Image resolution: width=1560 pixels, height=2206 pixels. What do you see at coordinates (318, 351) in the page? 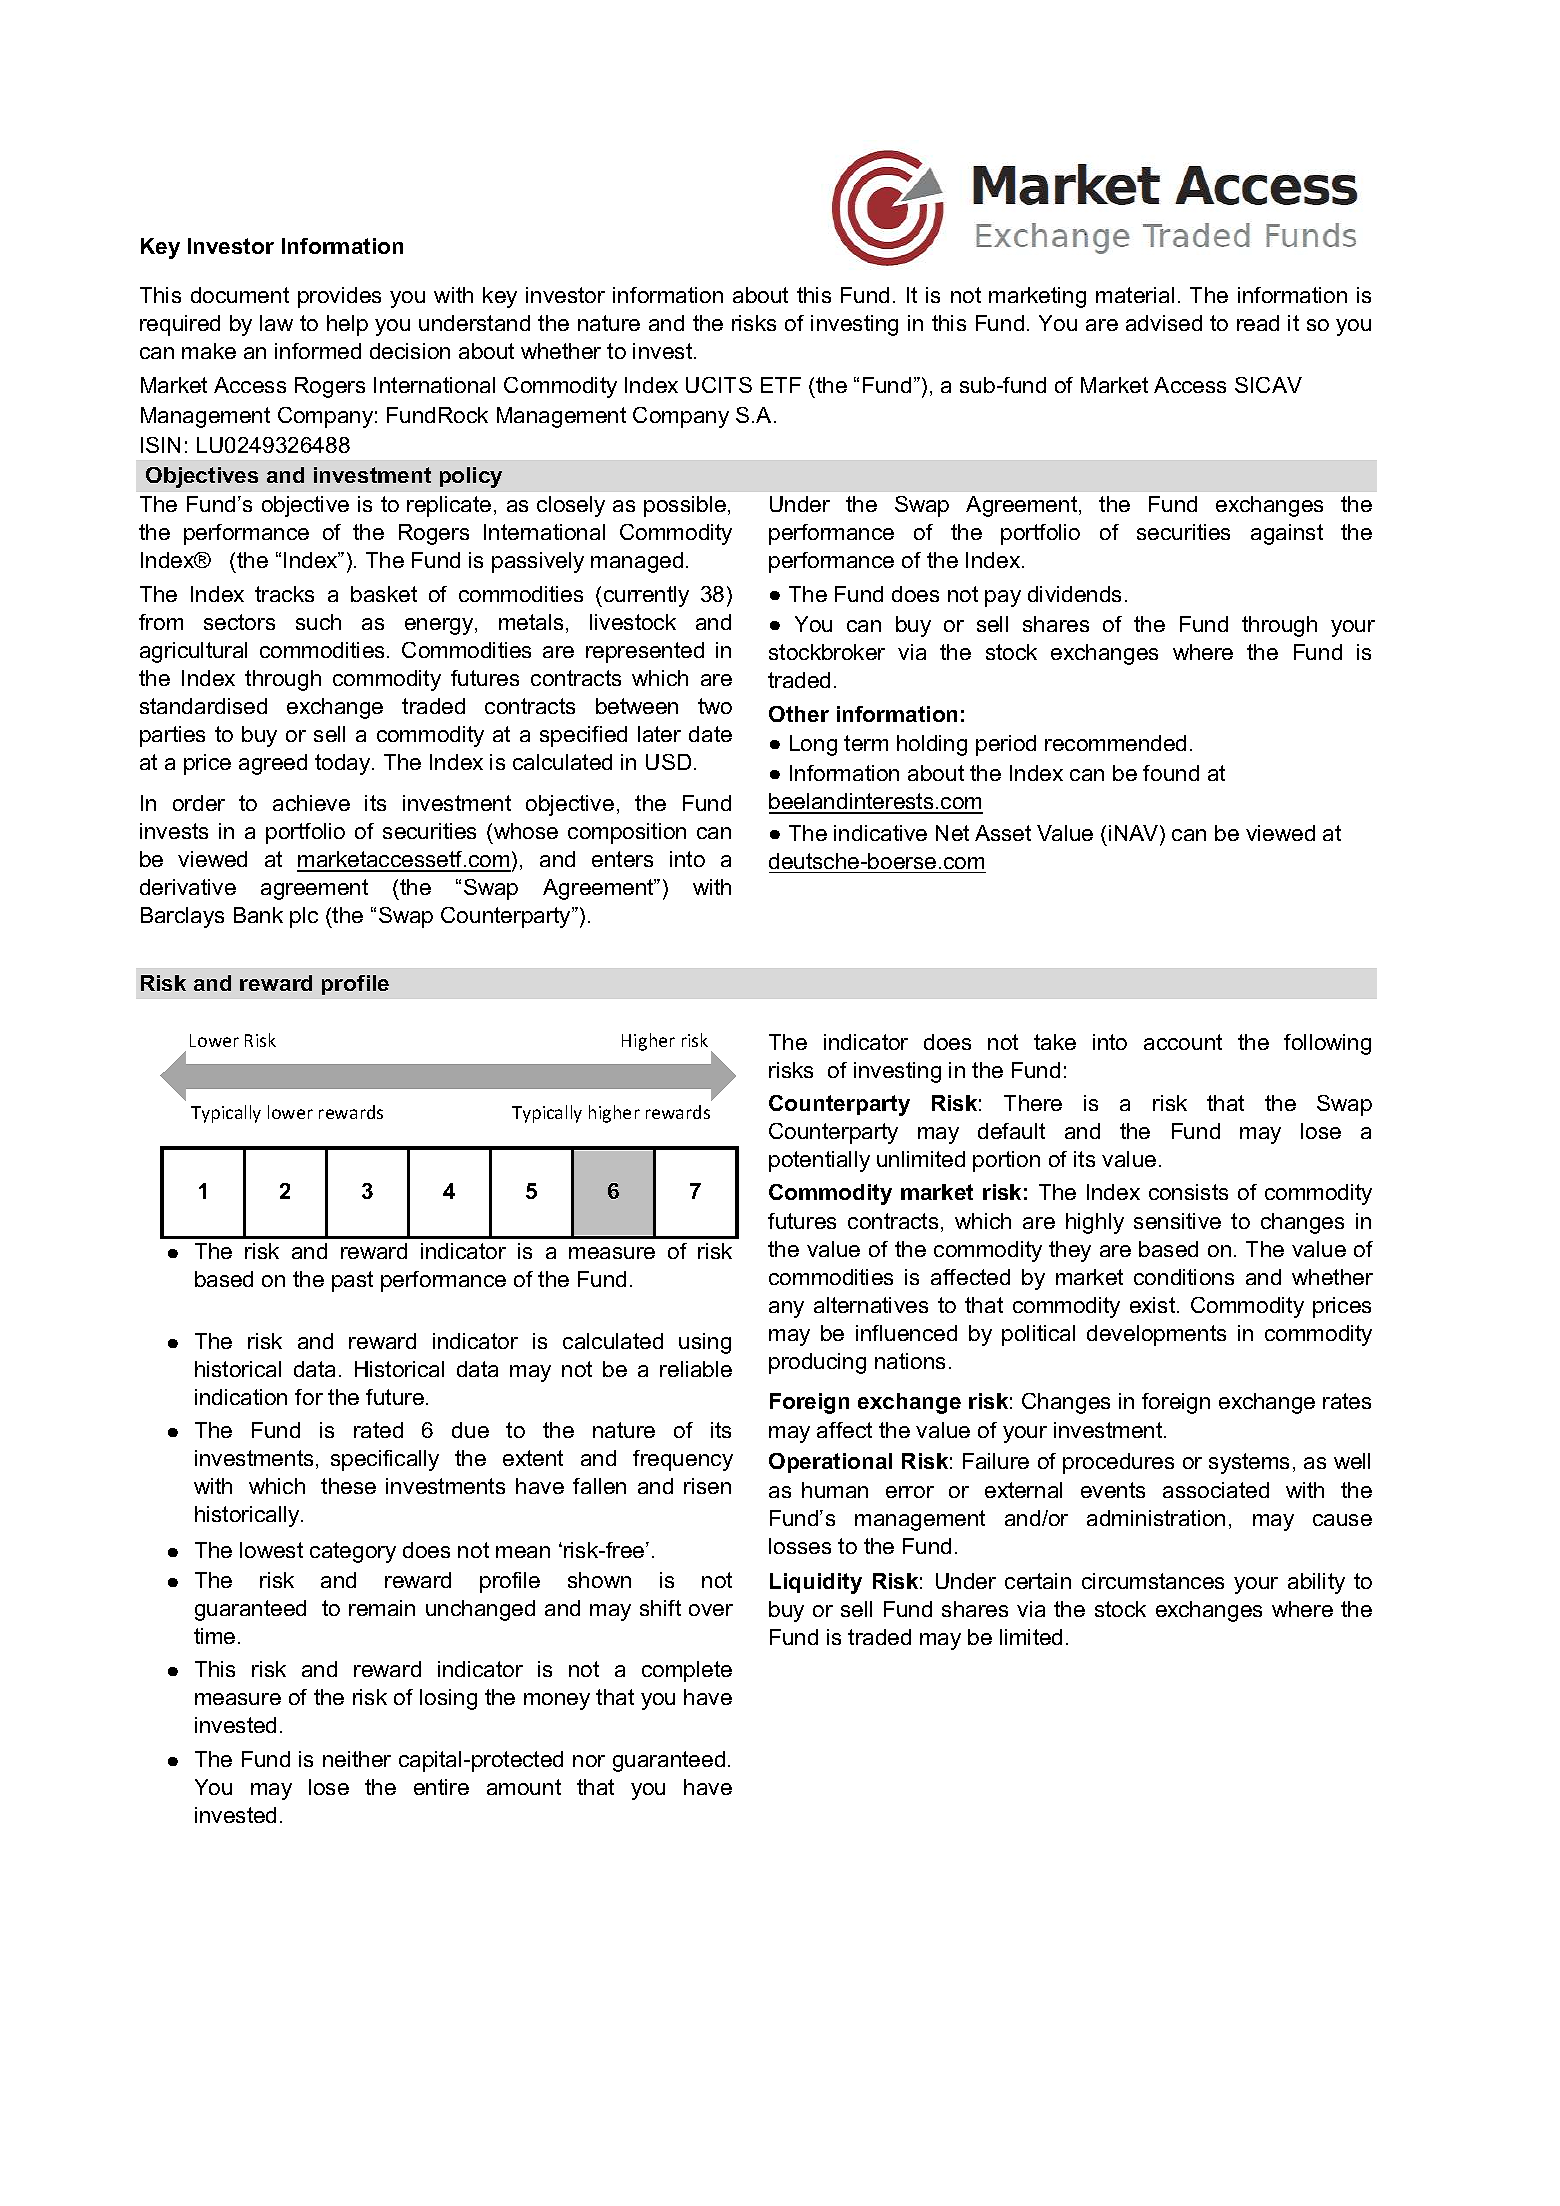
I see `informed` at bounding box center [318, 351].
